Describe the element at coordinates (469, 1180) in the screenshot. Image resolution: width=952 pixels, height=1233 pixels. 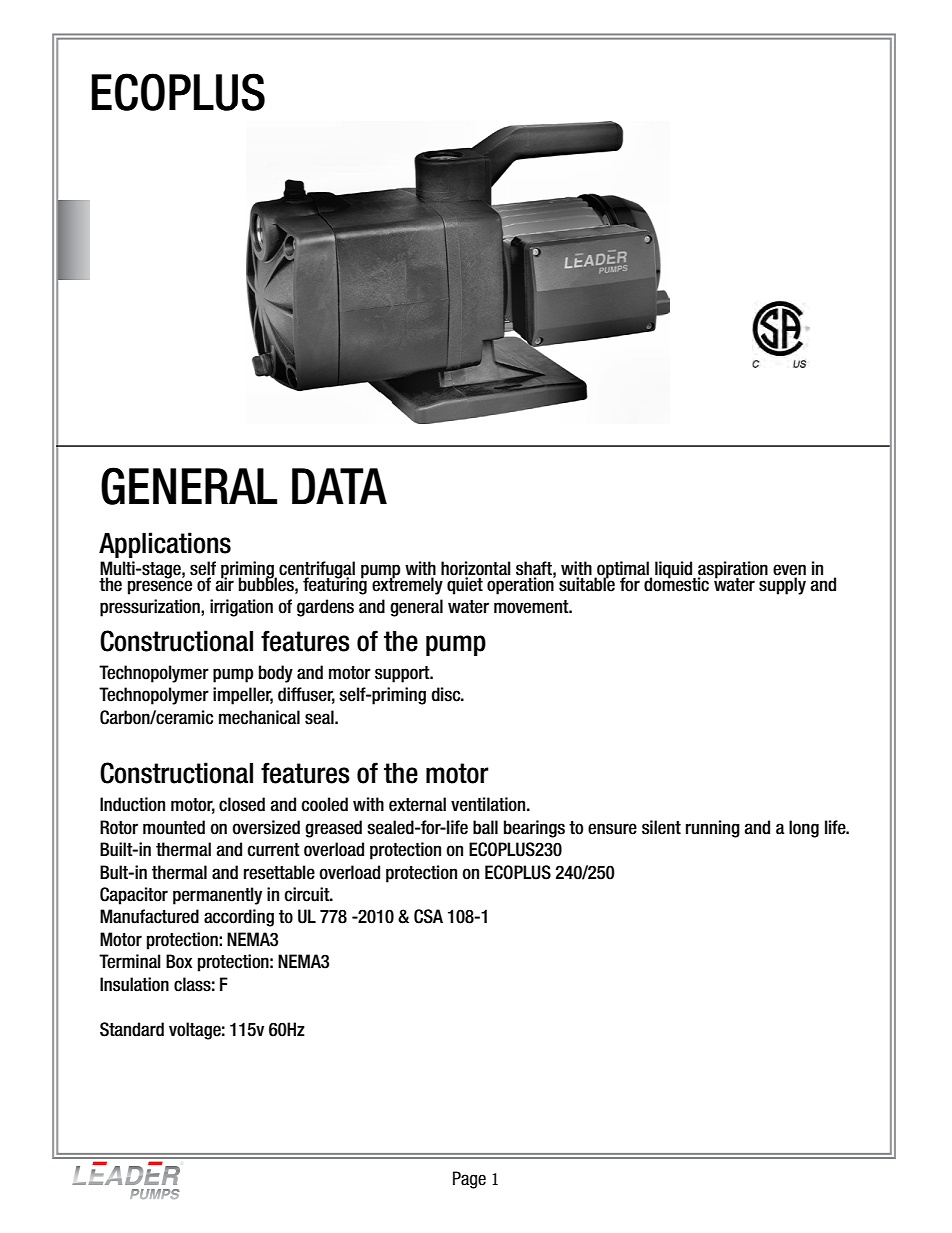
I see `Page` at that location.
